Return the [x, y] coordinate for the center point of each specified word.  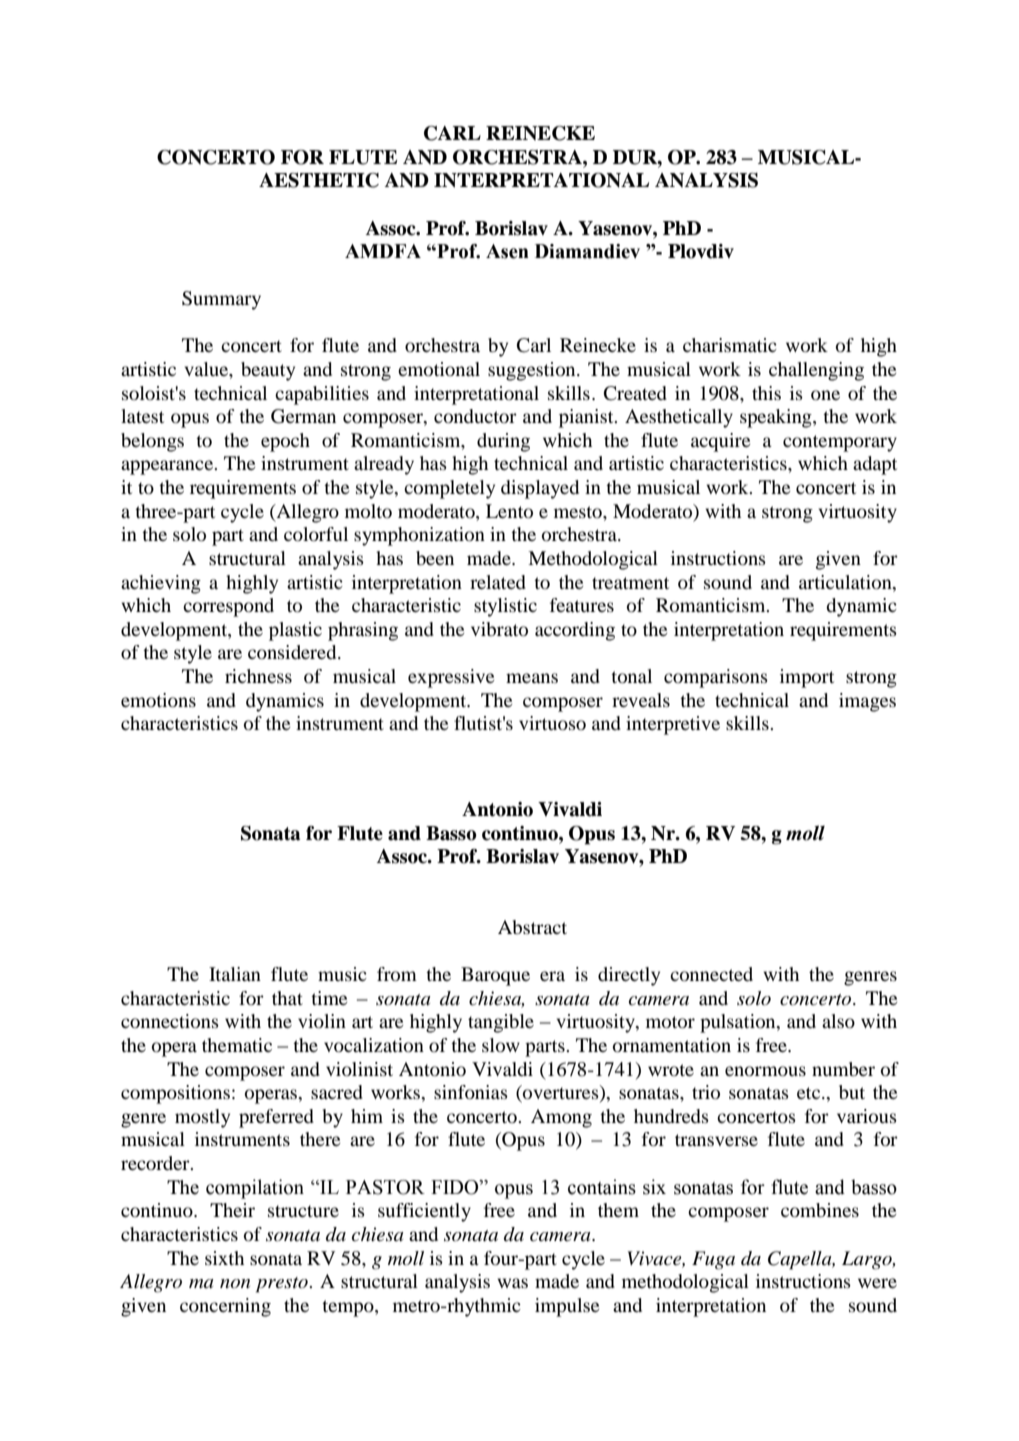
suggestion [533, 371]
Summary [221, 300]
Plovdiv [701, 251]
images [867, 702]
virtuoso [552, 723]
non [235, 1283]
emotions [158, 700]
